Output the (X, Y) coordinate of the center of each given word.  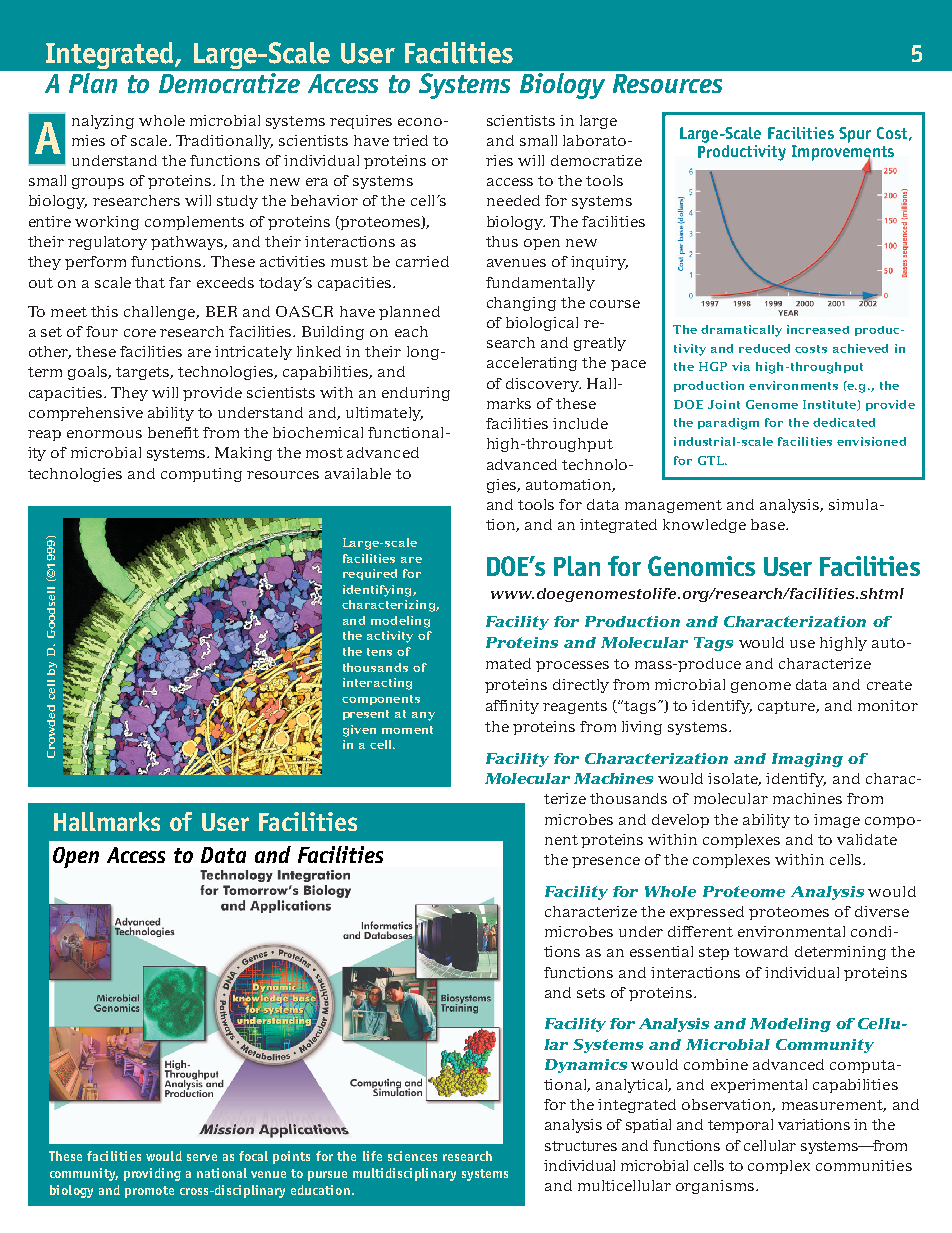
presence (606, 862)
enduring (416, 394)
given (359, 731)
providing (152, 1174)
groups (98, 183)
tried (410, 140)
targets (143, 373)
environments (793, 385)
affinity (512, 707)
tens (379, 652)
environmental (791, 931)
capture (787, 707)
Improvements (843, 154)
